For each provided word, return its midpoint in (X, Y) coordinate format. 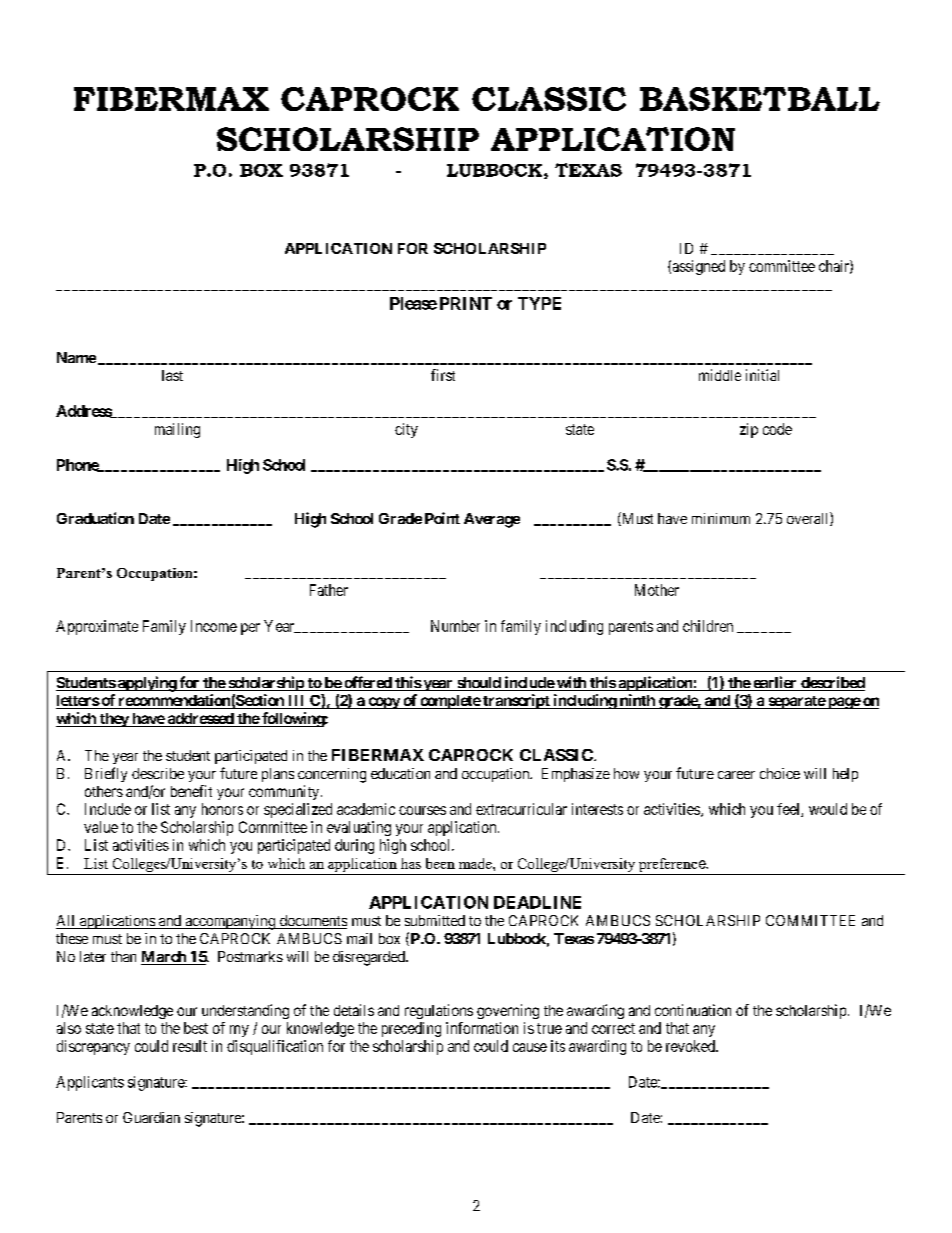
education (400, 773)
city (406, 430)
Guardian (151, 1117)
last (172, 375)
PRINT (466, 303)
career (736, 775)
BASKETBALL (760, 99)
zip (749, 430)
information (482, 1028)
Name (76, 357)
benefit (191, 791)
